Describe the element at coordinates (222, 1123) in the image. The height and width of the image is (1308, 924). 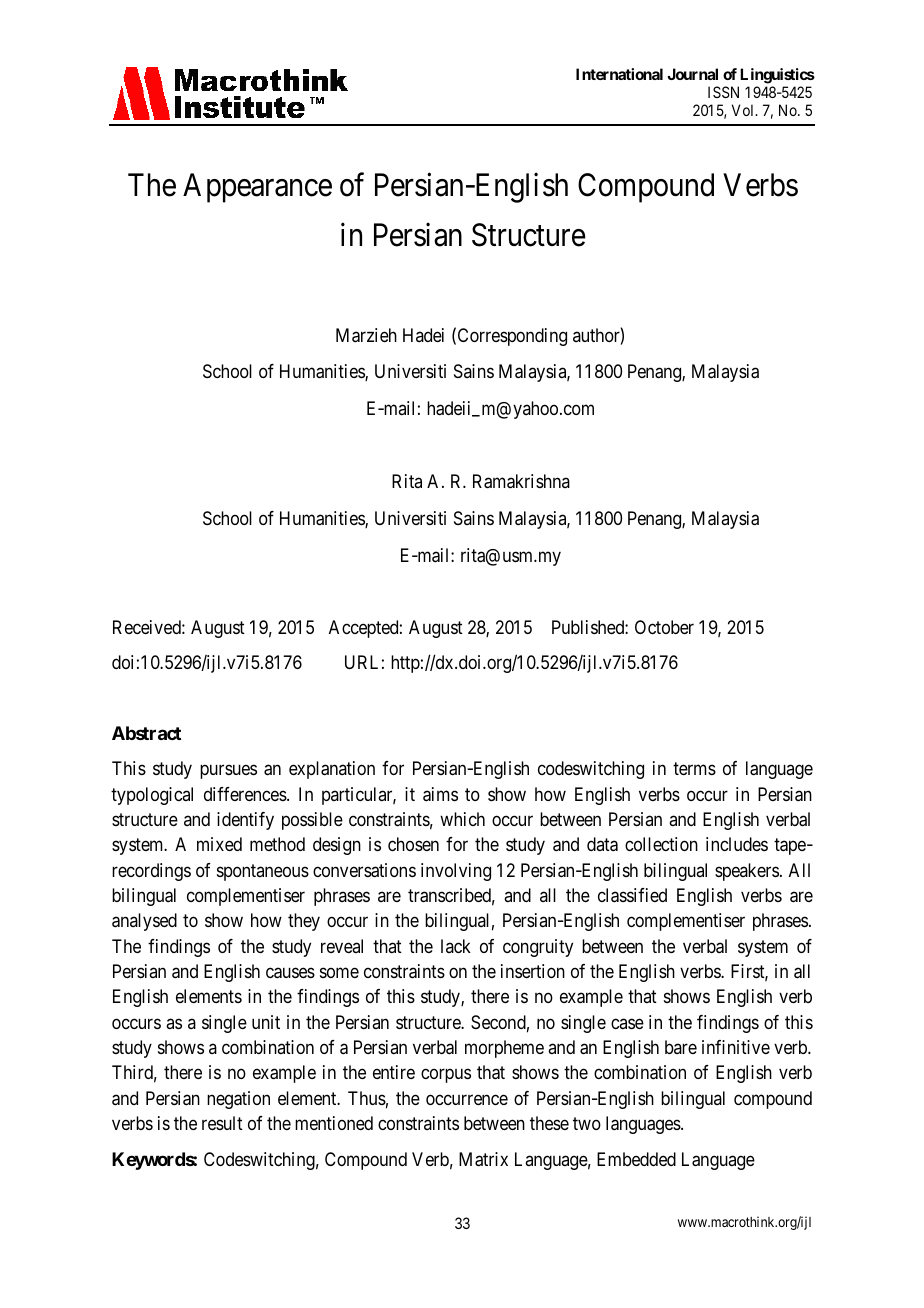
I see `result` at that location.
